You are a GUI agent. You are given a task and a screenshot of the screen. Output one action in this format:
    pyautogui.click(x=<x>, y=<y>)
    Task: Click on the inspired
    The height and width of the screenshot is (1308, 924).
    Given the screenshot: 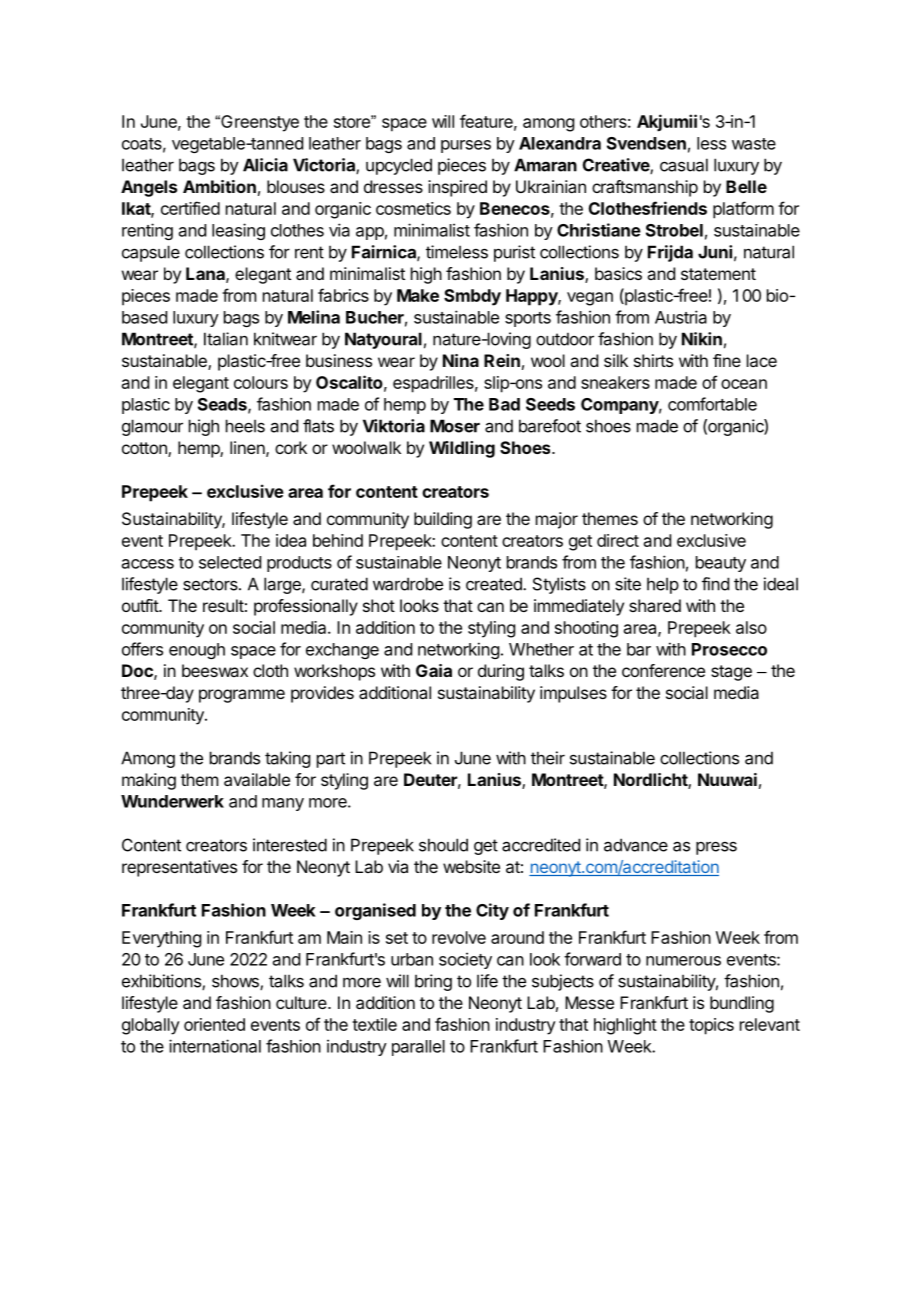 What is the action you would take?
    pyautogui.click(x=457, y=188)
